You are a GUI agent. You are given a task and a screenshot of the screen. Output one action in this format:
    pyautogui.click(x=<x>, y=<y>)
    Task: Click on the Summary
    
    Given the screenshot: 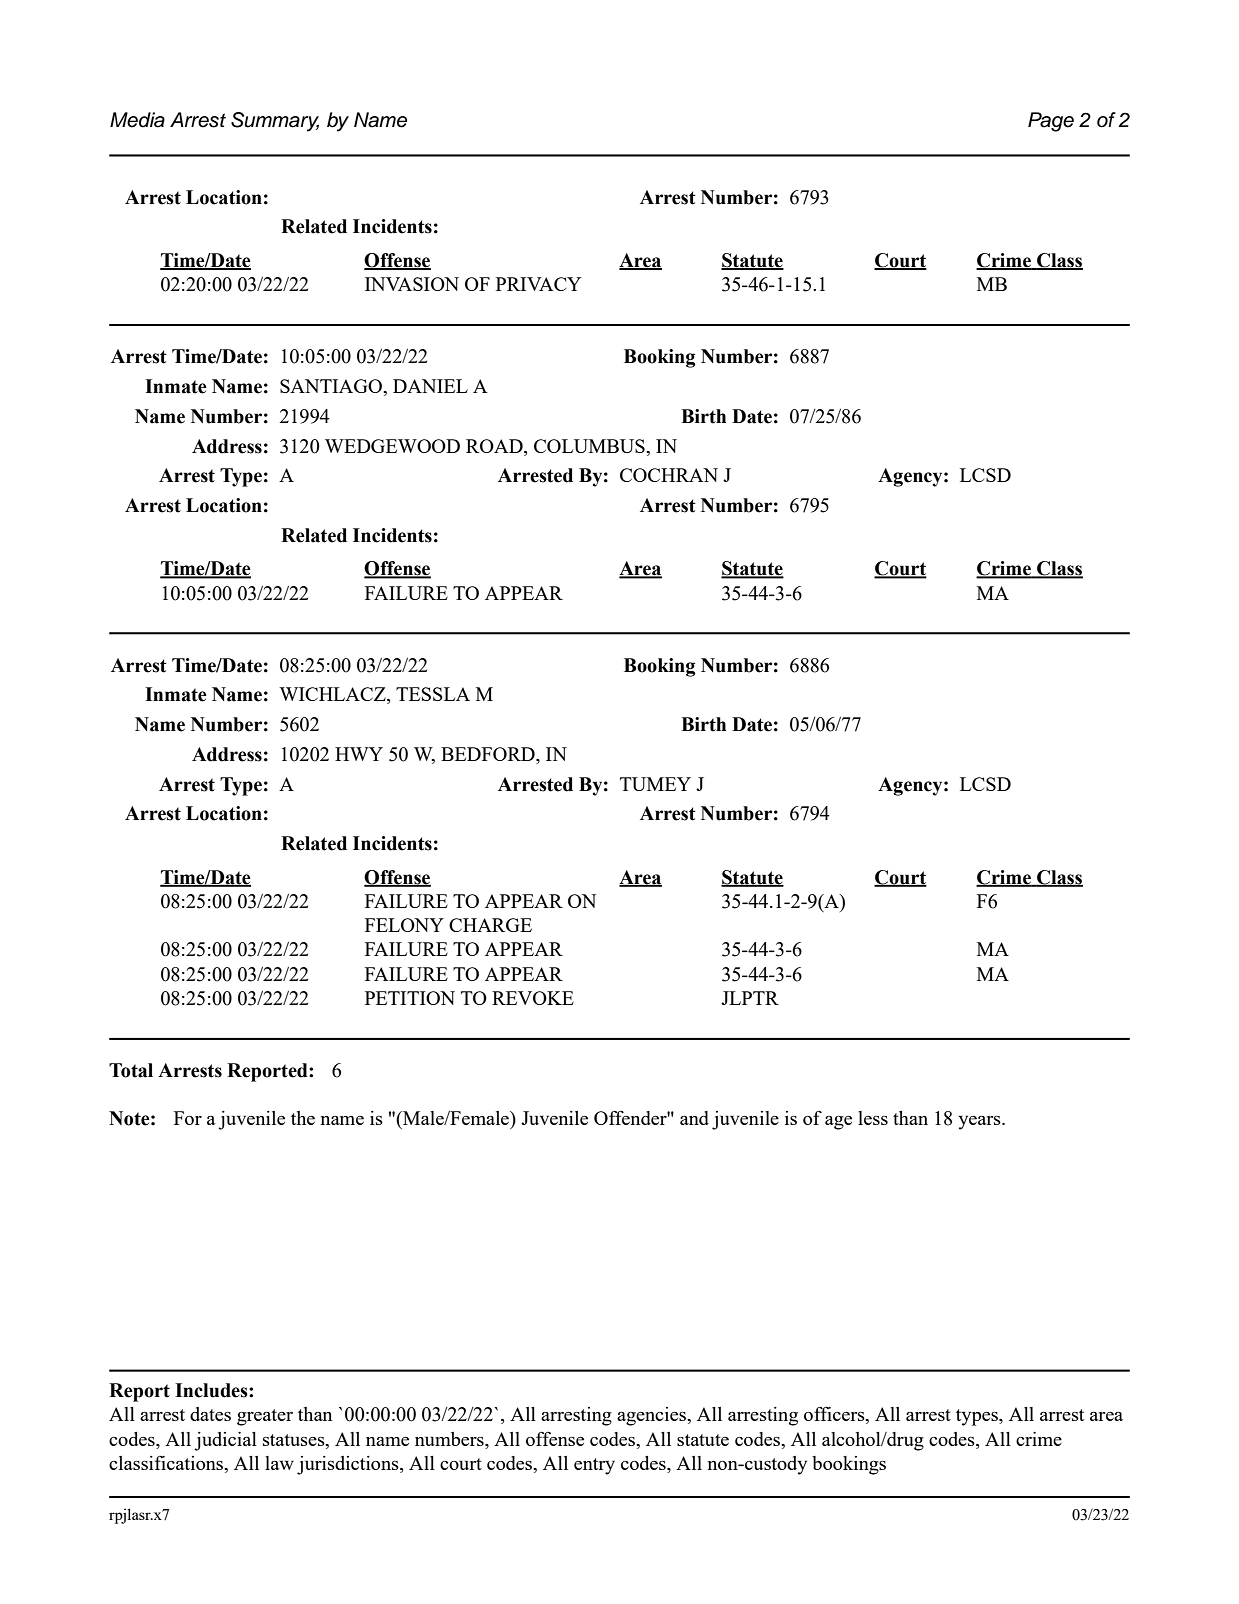 What is the action you would take?
    pyautogui.click(x=275, y=122)
